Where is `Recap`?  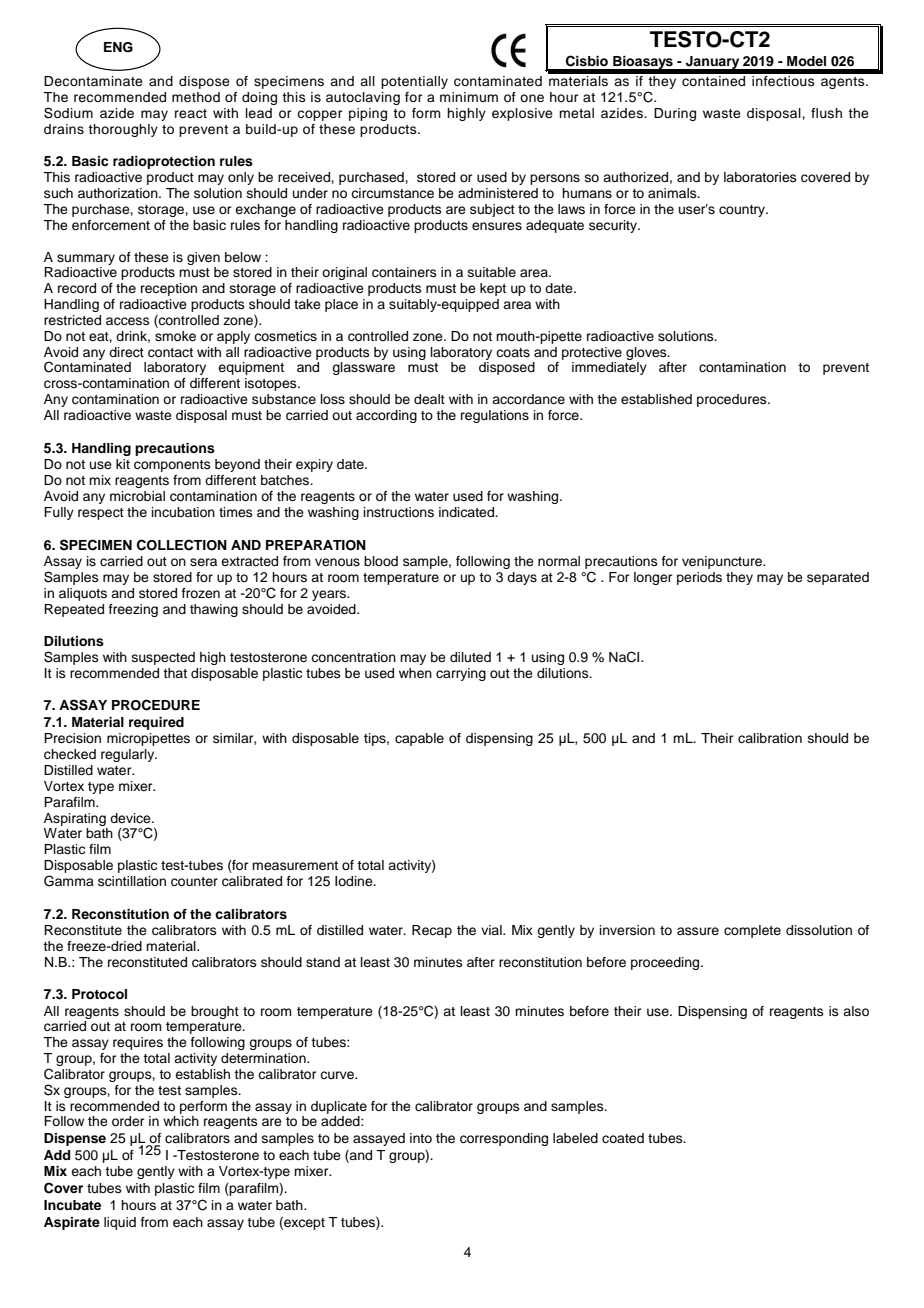
Recap is located at coordinates (432, 931).
